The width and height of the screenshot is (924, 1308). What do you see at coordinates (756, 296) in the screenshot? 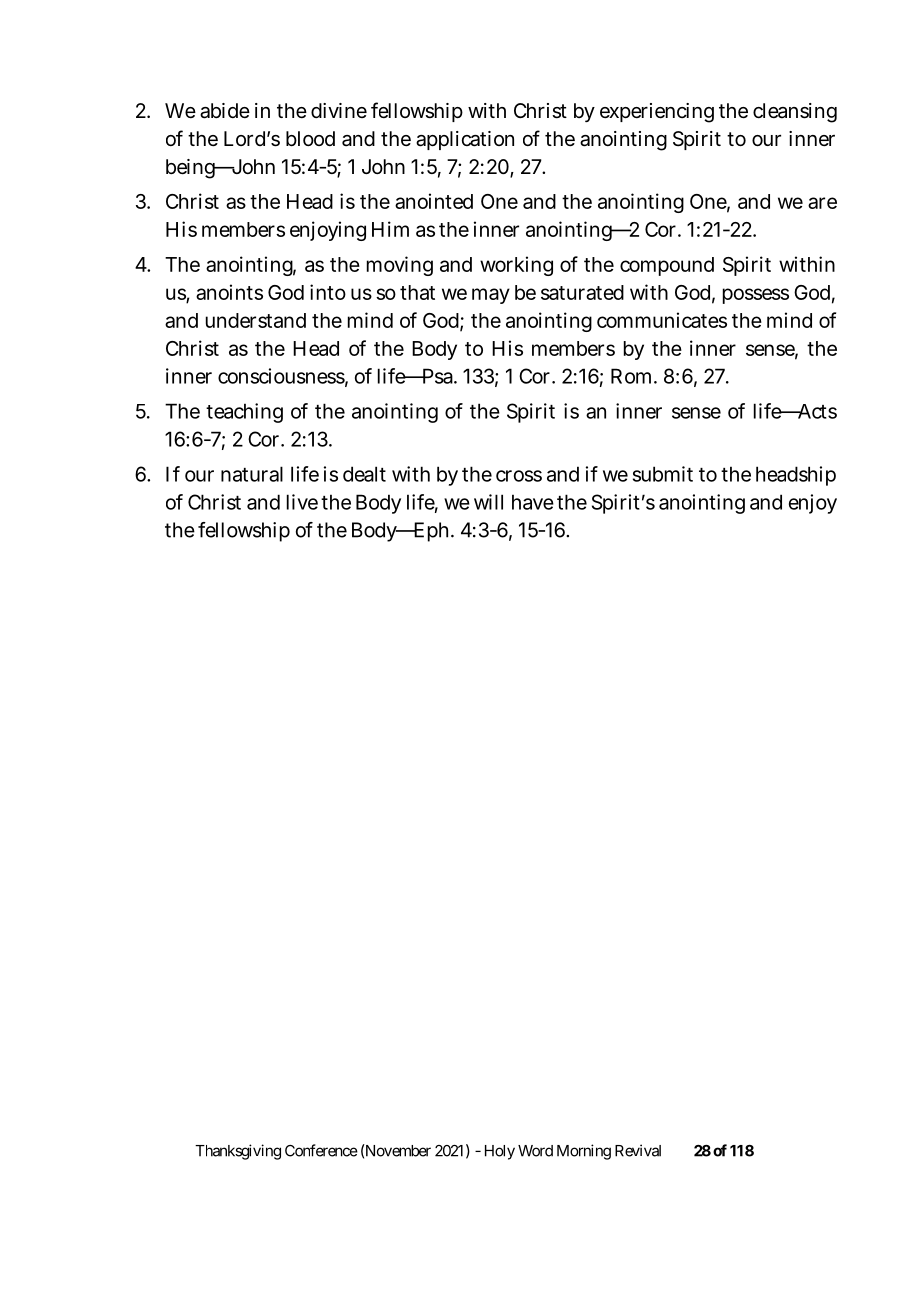
I see `possess` at bounding box center [756, 296].
